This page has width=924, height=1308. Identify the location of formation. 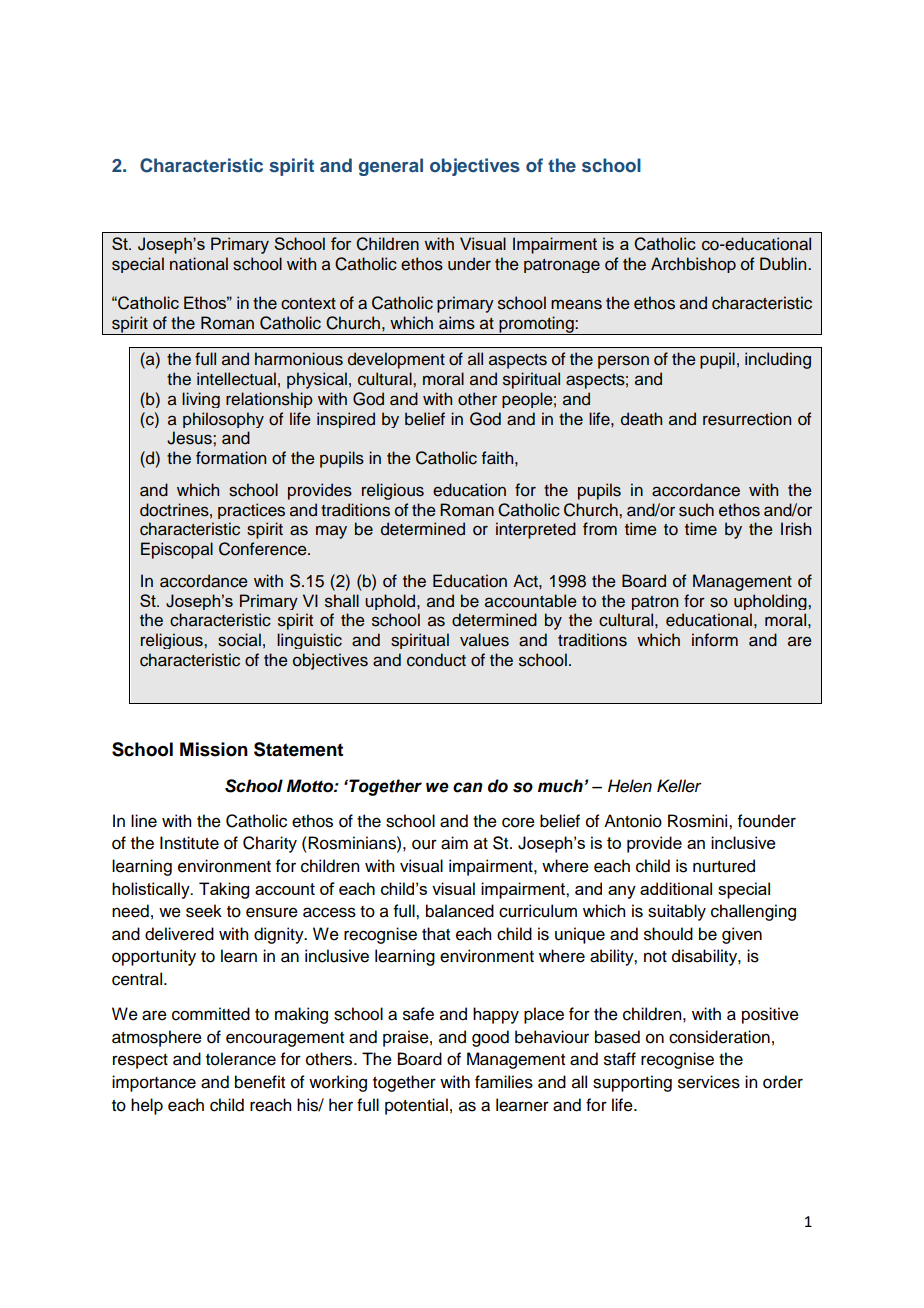
(231, 458).
